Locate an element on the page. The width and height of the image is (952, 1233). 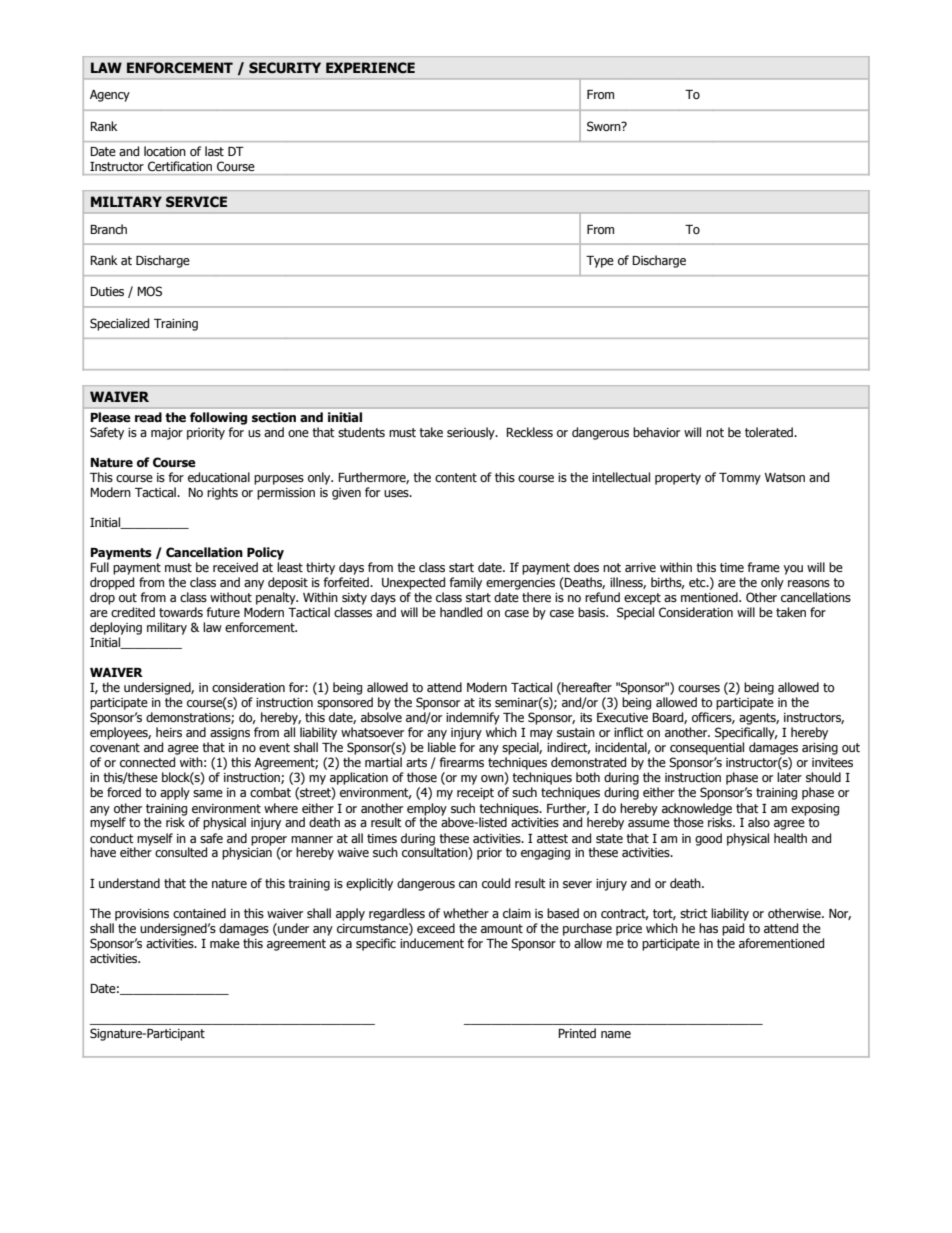
inducement is located at coordinates (432, 943).
